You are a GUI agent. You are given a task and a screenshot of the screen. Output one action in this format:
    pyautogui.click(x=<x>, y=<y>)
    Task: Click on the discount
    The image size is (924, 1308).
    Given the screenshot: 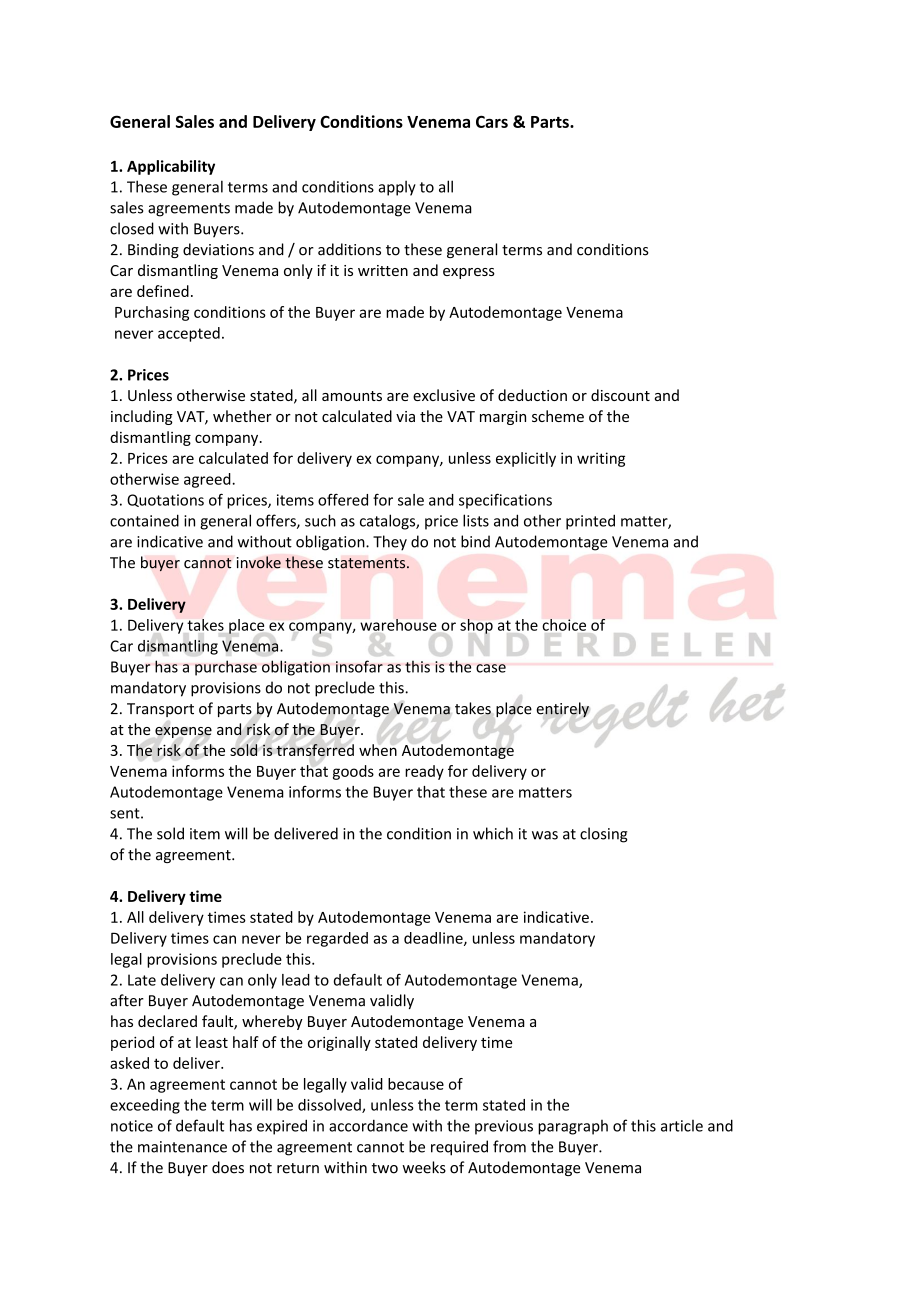 What is the action you would take?
    pyautogui.click(x=620, y=395)
